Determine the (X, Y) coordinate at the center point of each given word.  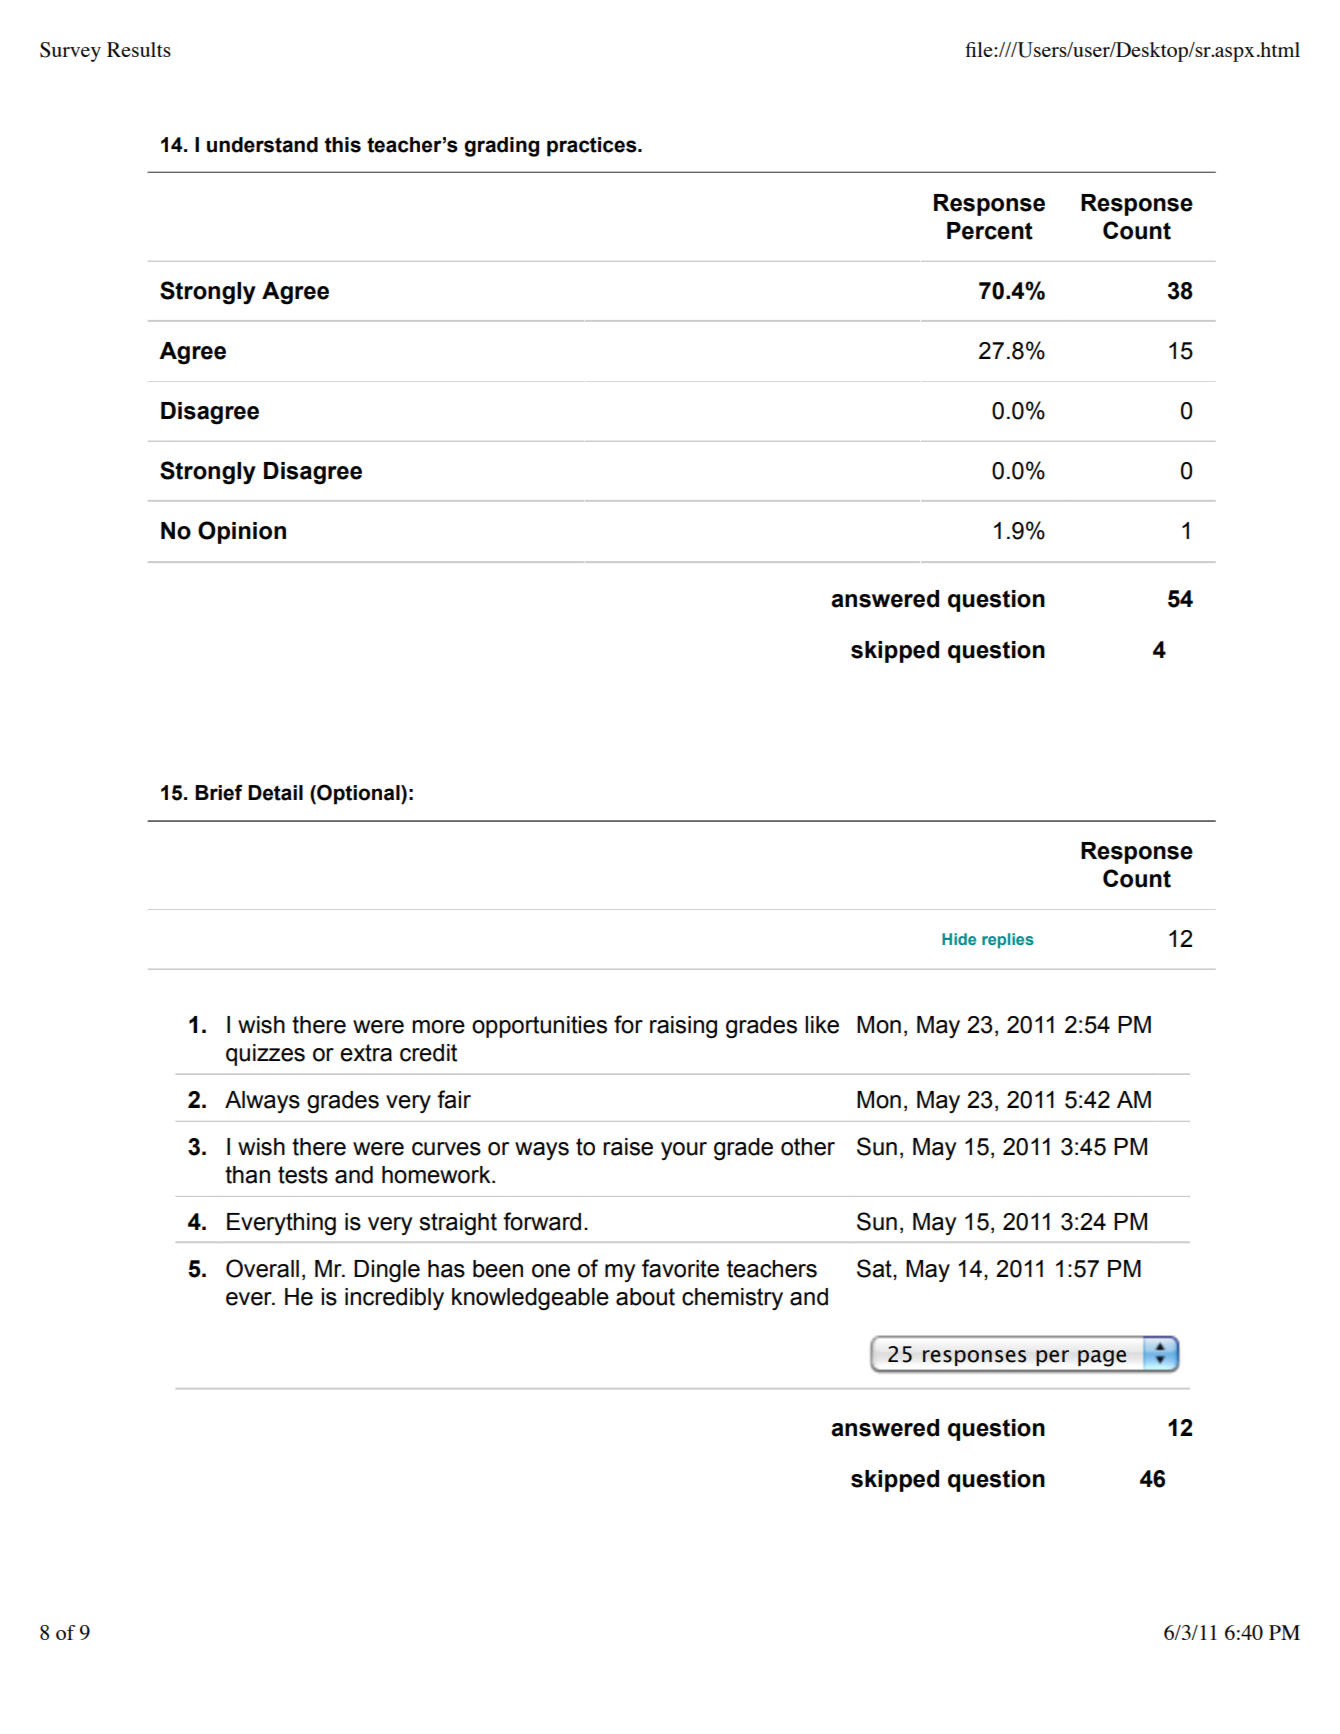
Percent (990, 231)
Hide (959, 939)
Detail (275, 793)
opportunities (539, 1027)
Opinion (242, 532)
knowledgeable (530, 1299)
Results (139, 49)
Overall (262, 1268)
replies (1008, 941)
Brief (219, 792)
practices (593, 147)
